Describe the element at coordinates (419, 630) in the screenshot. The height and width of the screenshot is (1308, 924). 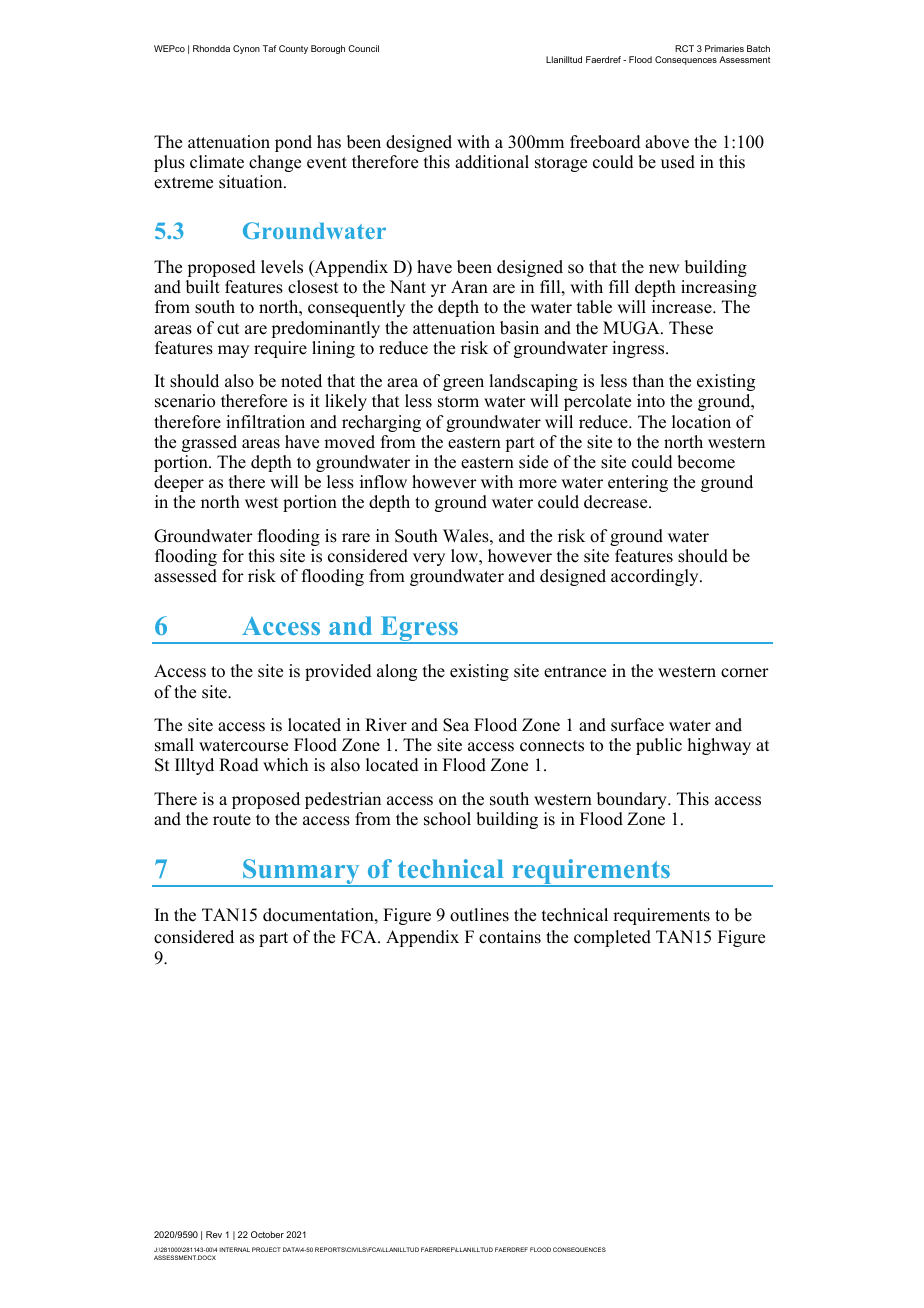
I see `Egress` at that location.
